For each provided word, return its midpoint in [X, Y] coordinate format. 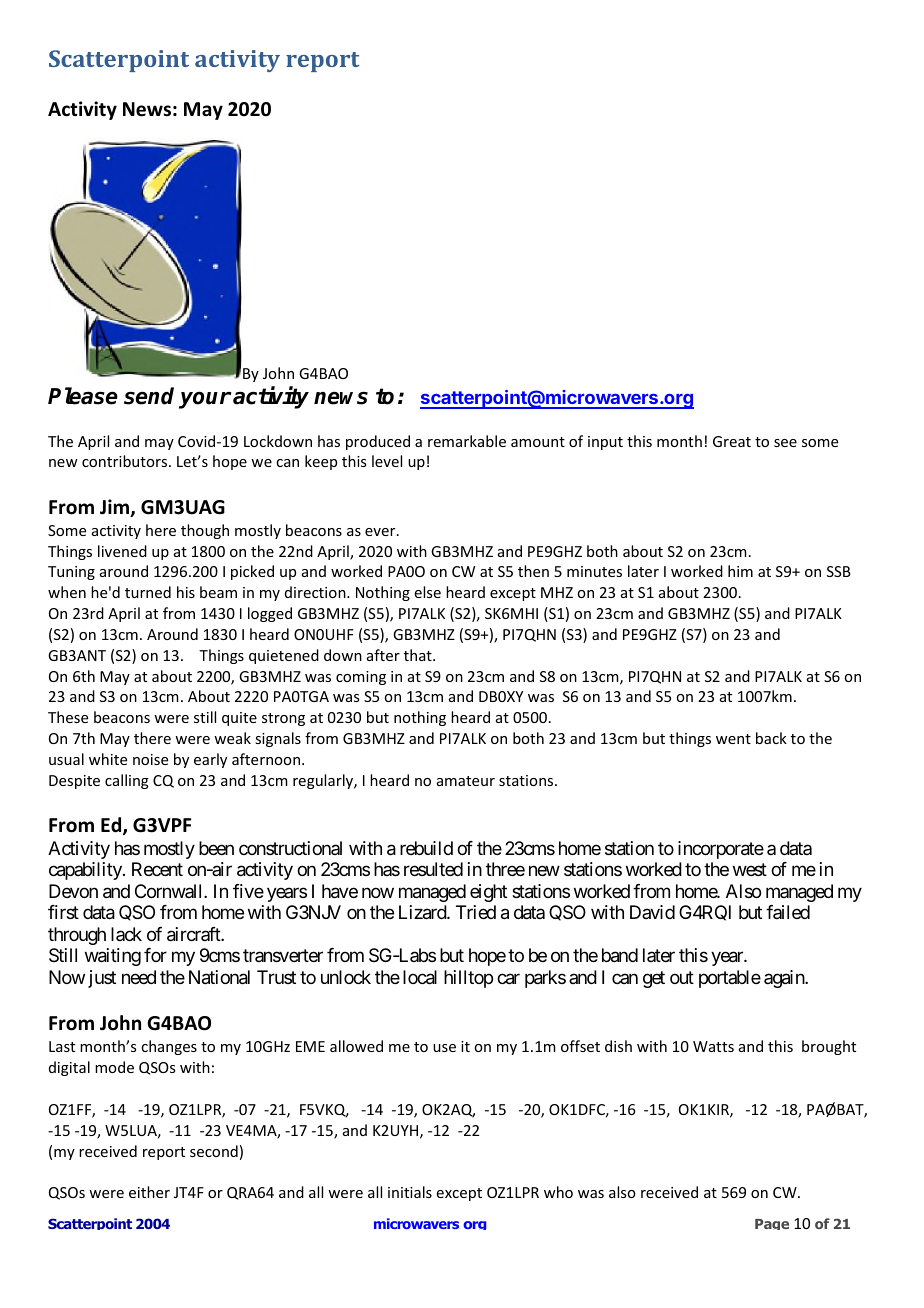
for [155, 955]
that [419, 655]
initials [410, 1192]
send [149, 396]
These [68, 717]
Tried [476, 912]
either [149, 1192]
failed [788, 912]
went [733, 739]
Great [732, 441]
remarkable [467, 441]
